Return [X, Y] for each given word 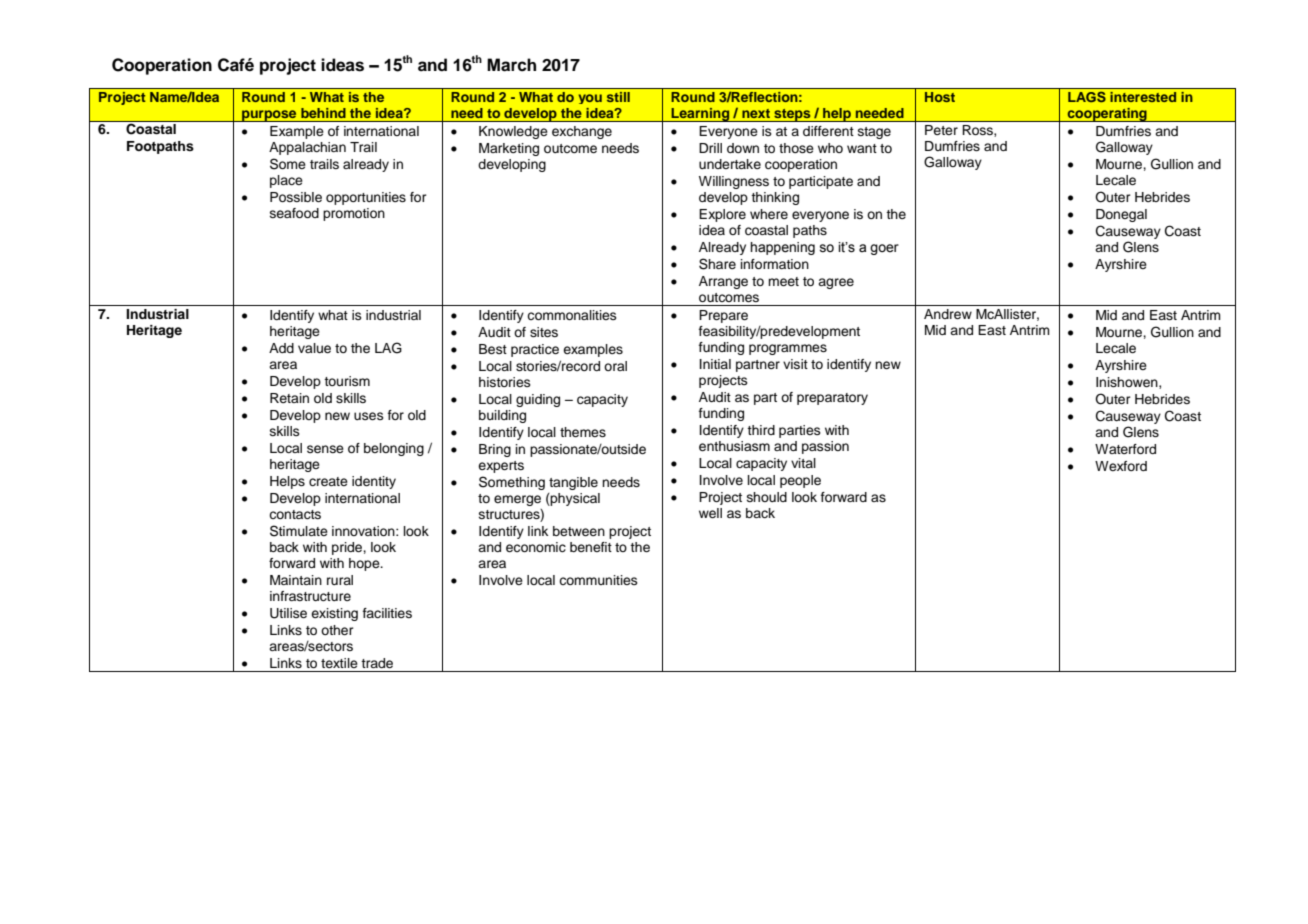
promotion [354, 214]
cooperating [1107, 114]
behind [323, 113]
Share [717, 264]
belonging [394, 449]
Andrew [948, 314]
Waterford [1125, 449]
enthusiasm [734, 446]
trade [377, 663]
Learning [700, 114]
